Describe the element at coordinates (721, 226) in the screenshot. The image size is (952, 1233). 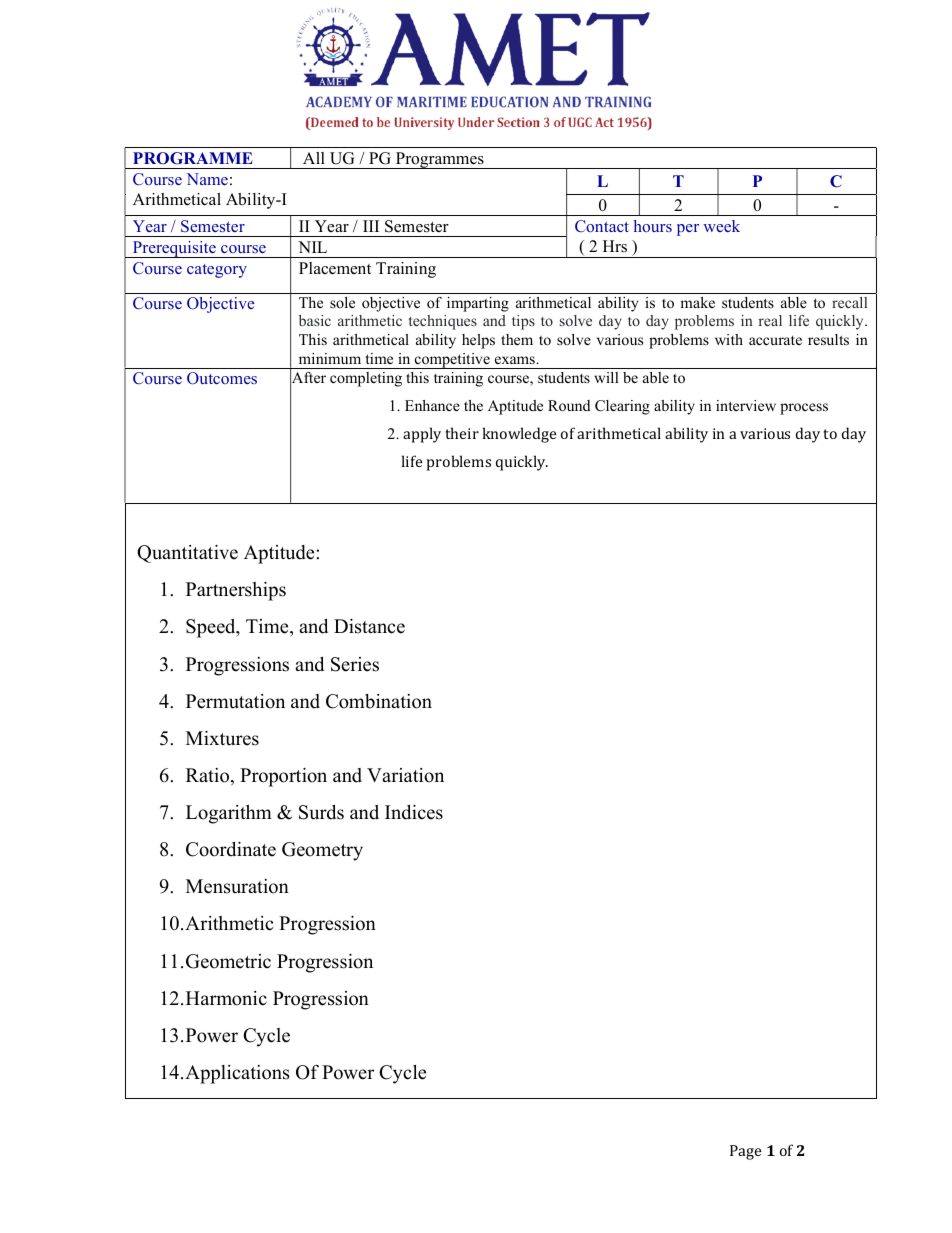
I see `week` at that location.
